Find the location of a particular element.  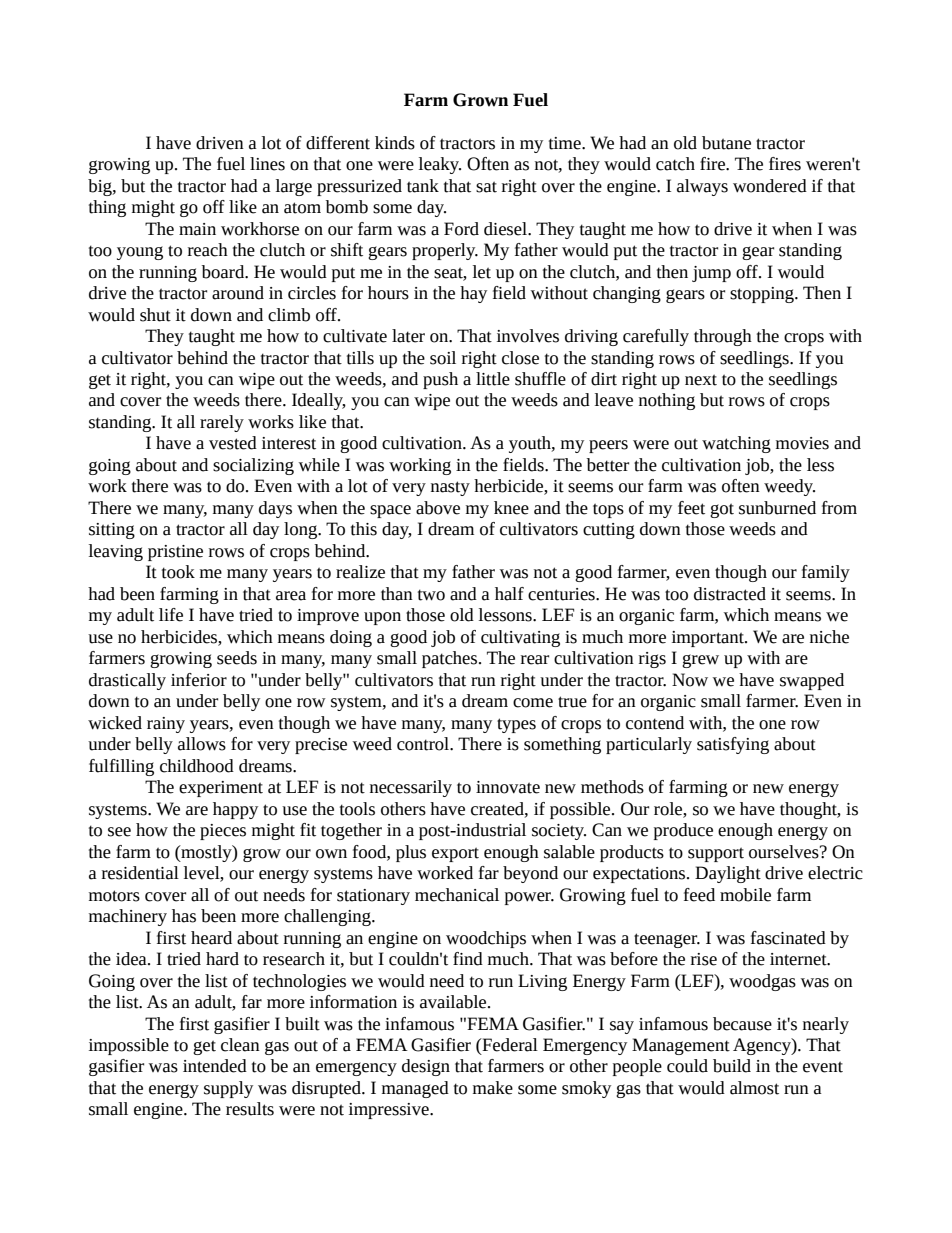

cultivating is located at coordinates (520, 638).
